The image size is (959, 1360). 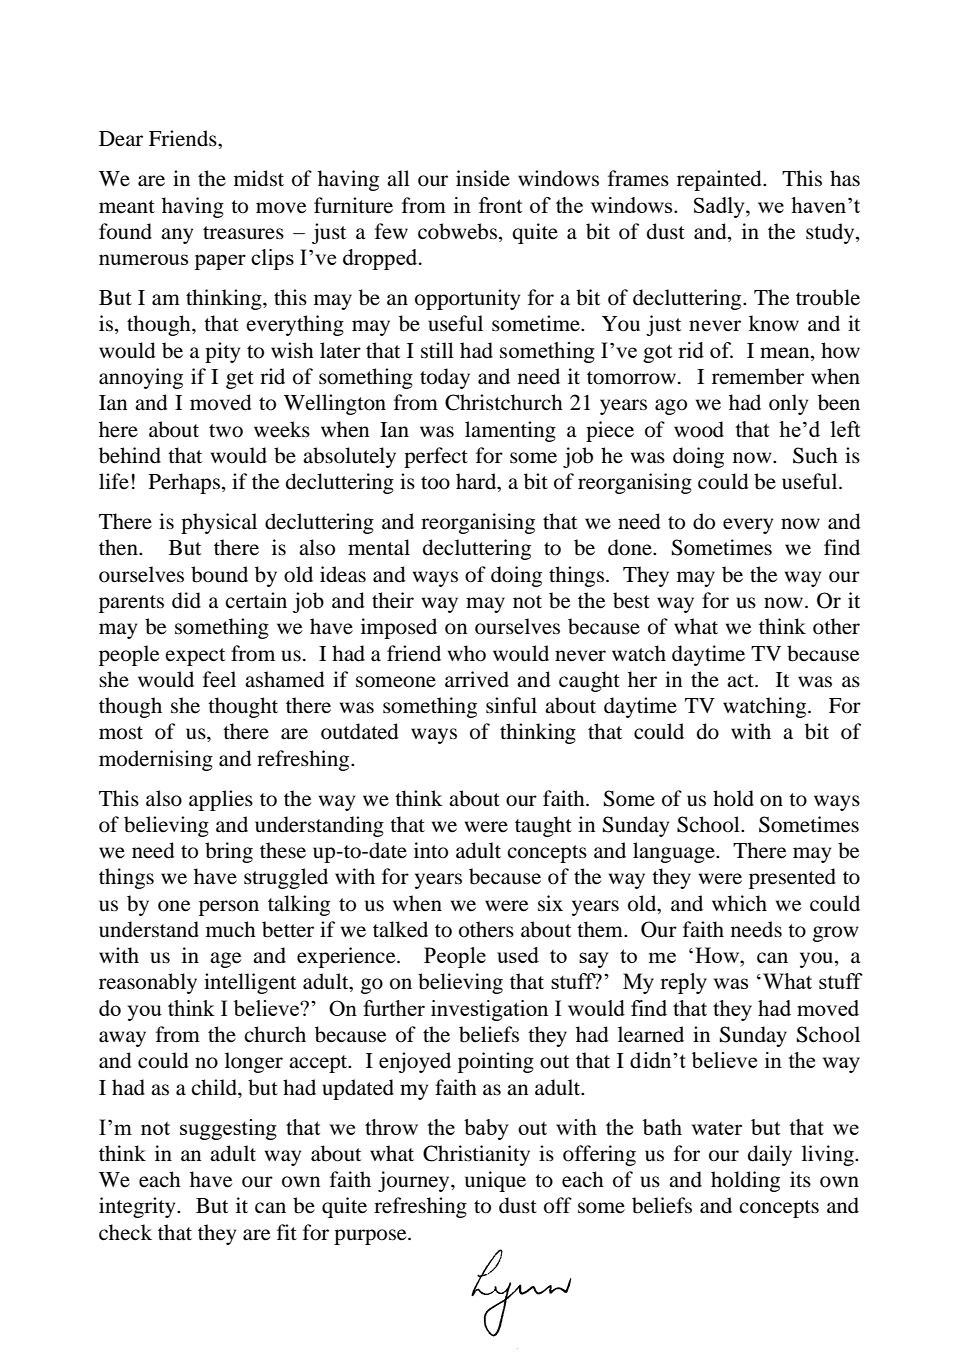 I want to click on Such, so click(x=815, y=455).
